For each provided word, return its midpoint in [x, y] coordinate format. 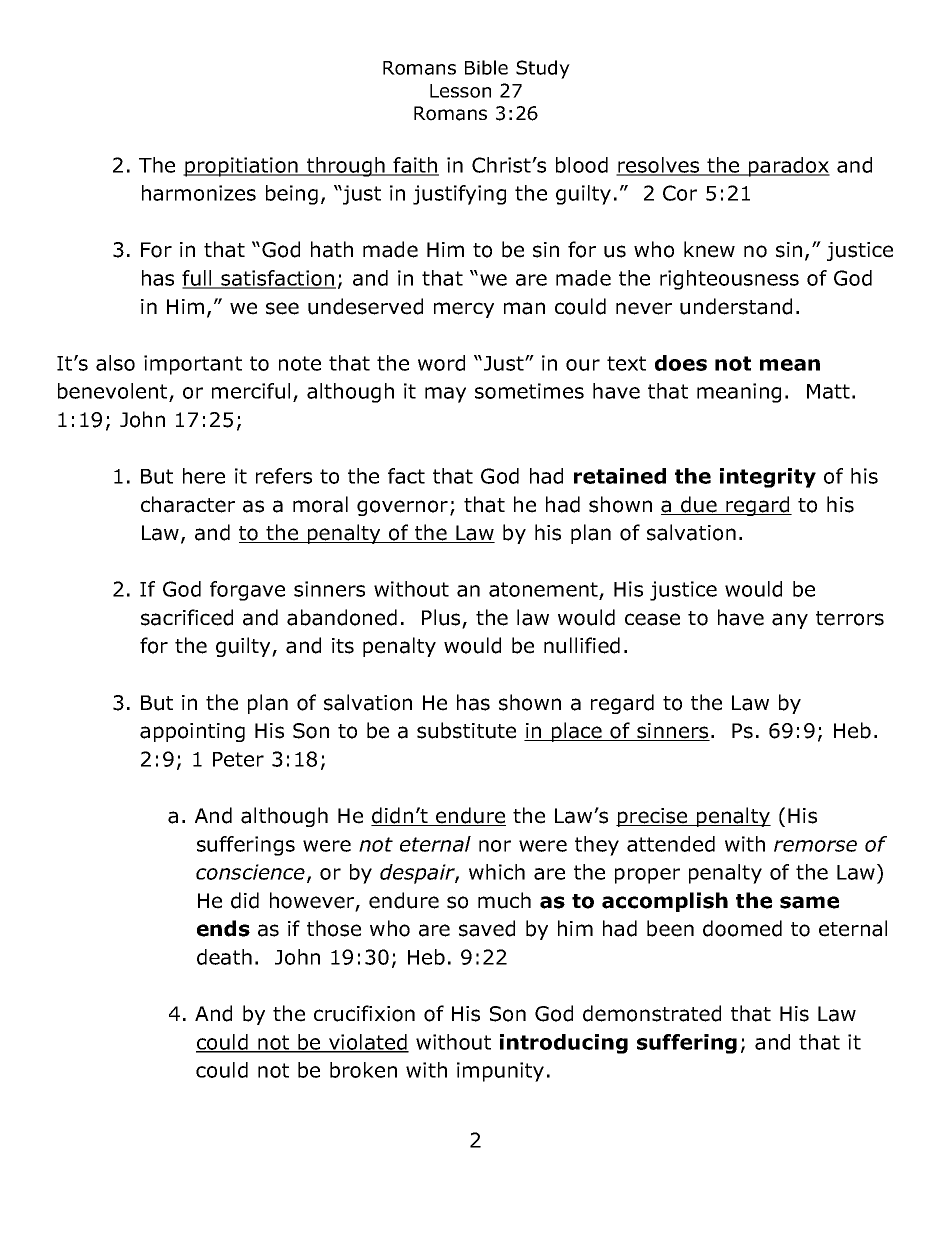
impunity [500, 1072]
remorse [815, 846]
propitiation [241, 167]
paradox [788, 167]
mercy [464, 310]
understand [736, 306]
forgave [247, 591]
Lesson [460, 91]
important [193, 365]
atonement [544, 591]
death [224, 957]
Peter [238, 759]
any [790, 621]
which [497, 872]
